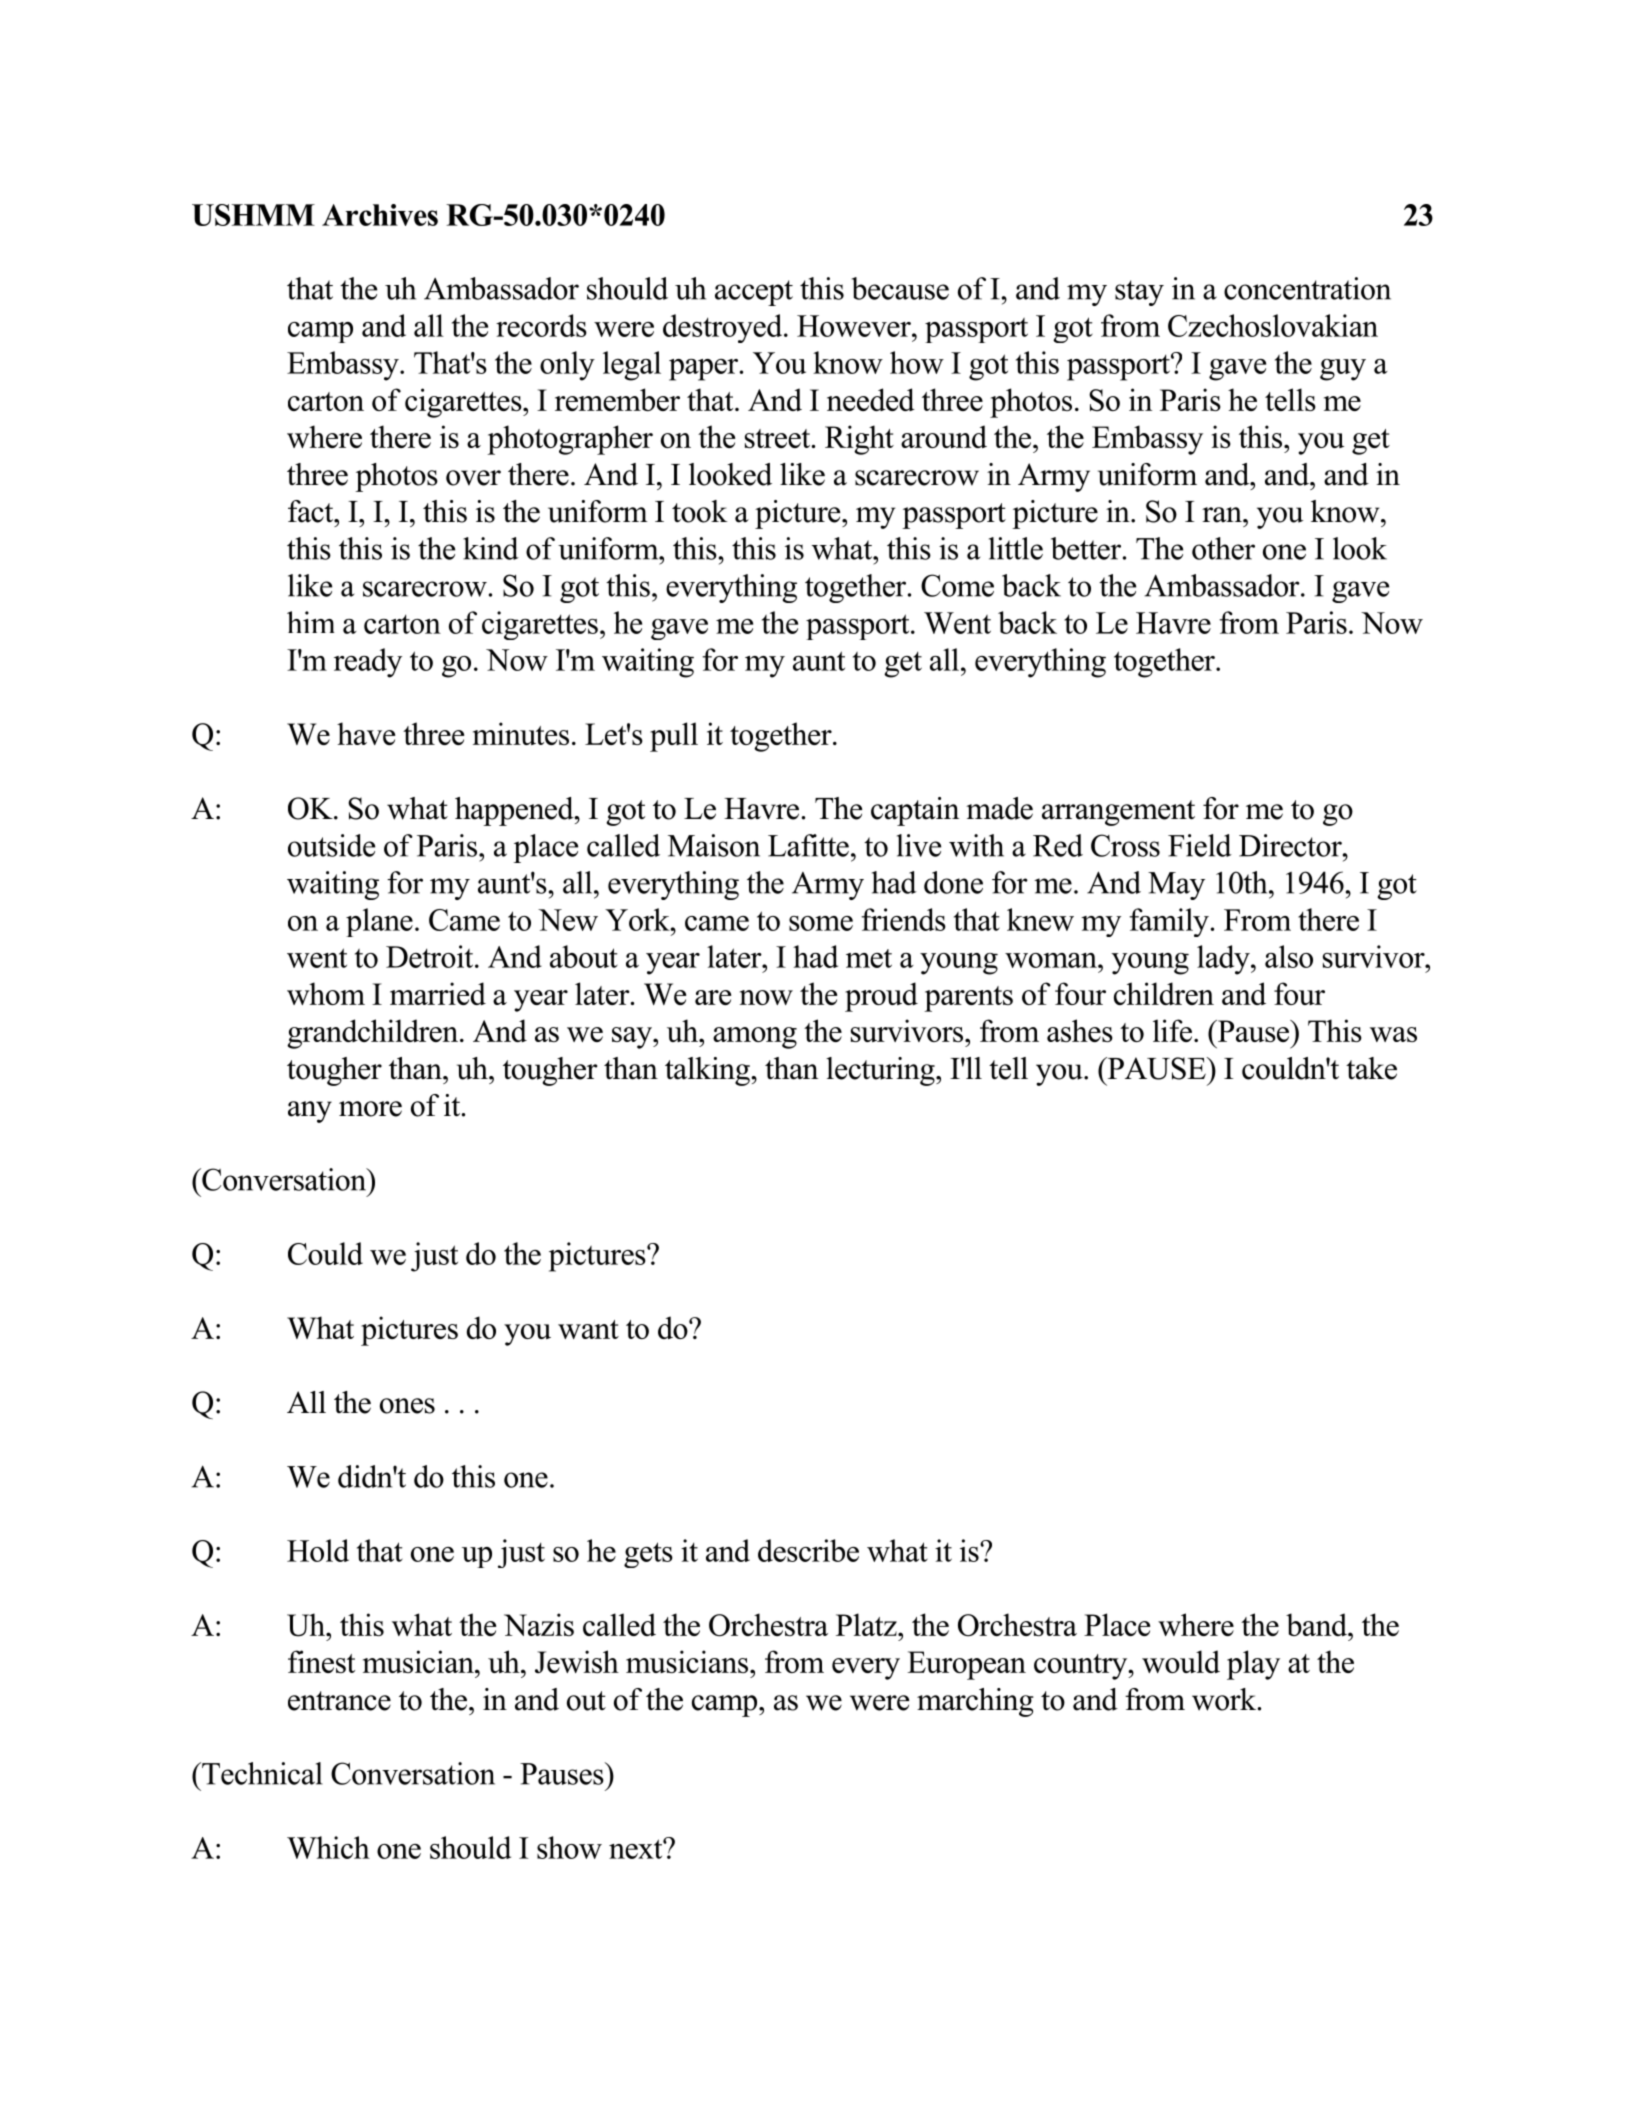 The height and width of the page is (2103, 1625). I want to click on ready, so click(368, 663).
